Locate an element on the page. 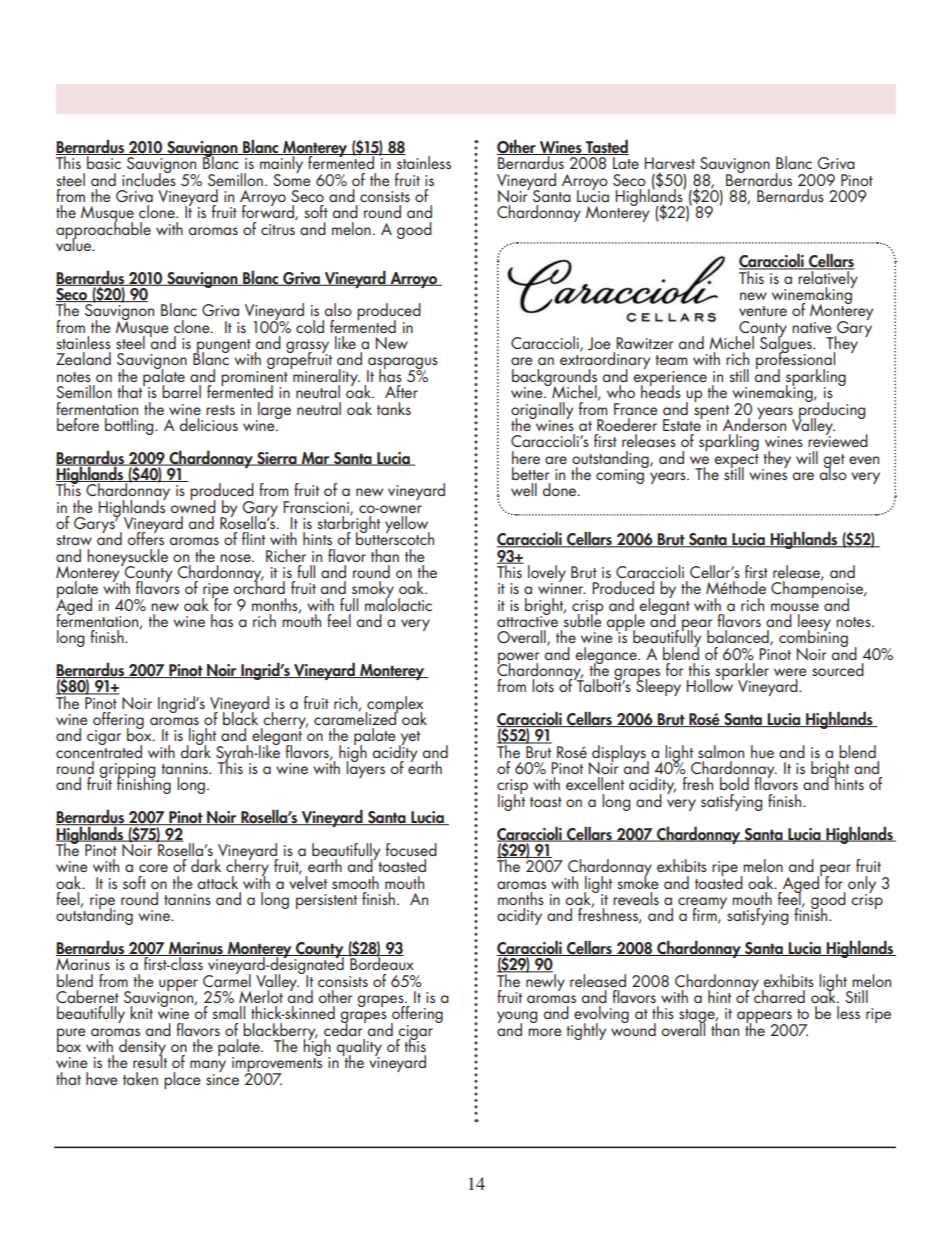 This document has width=952, height=1233. charred is located at coordinates (778, 995).
